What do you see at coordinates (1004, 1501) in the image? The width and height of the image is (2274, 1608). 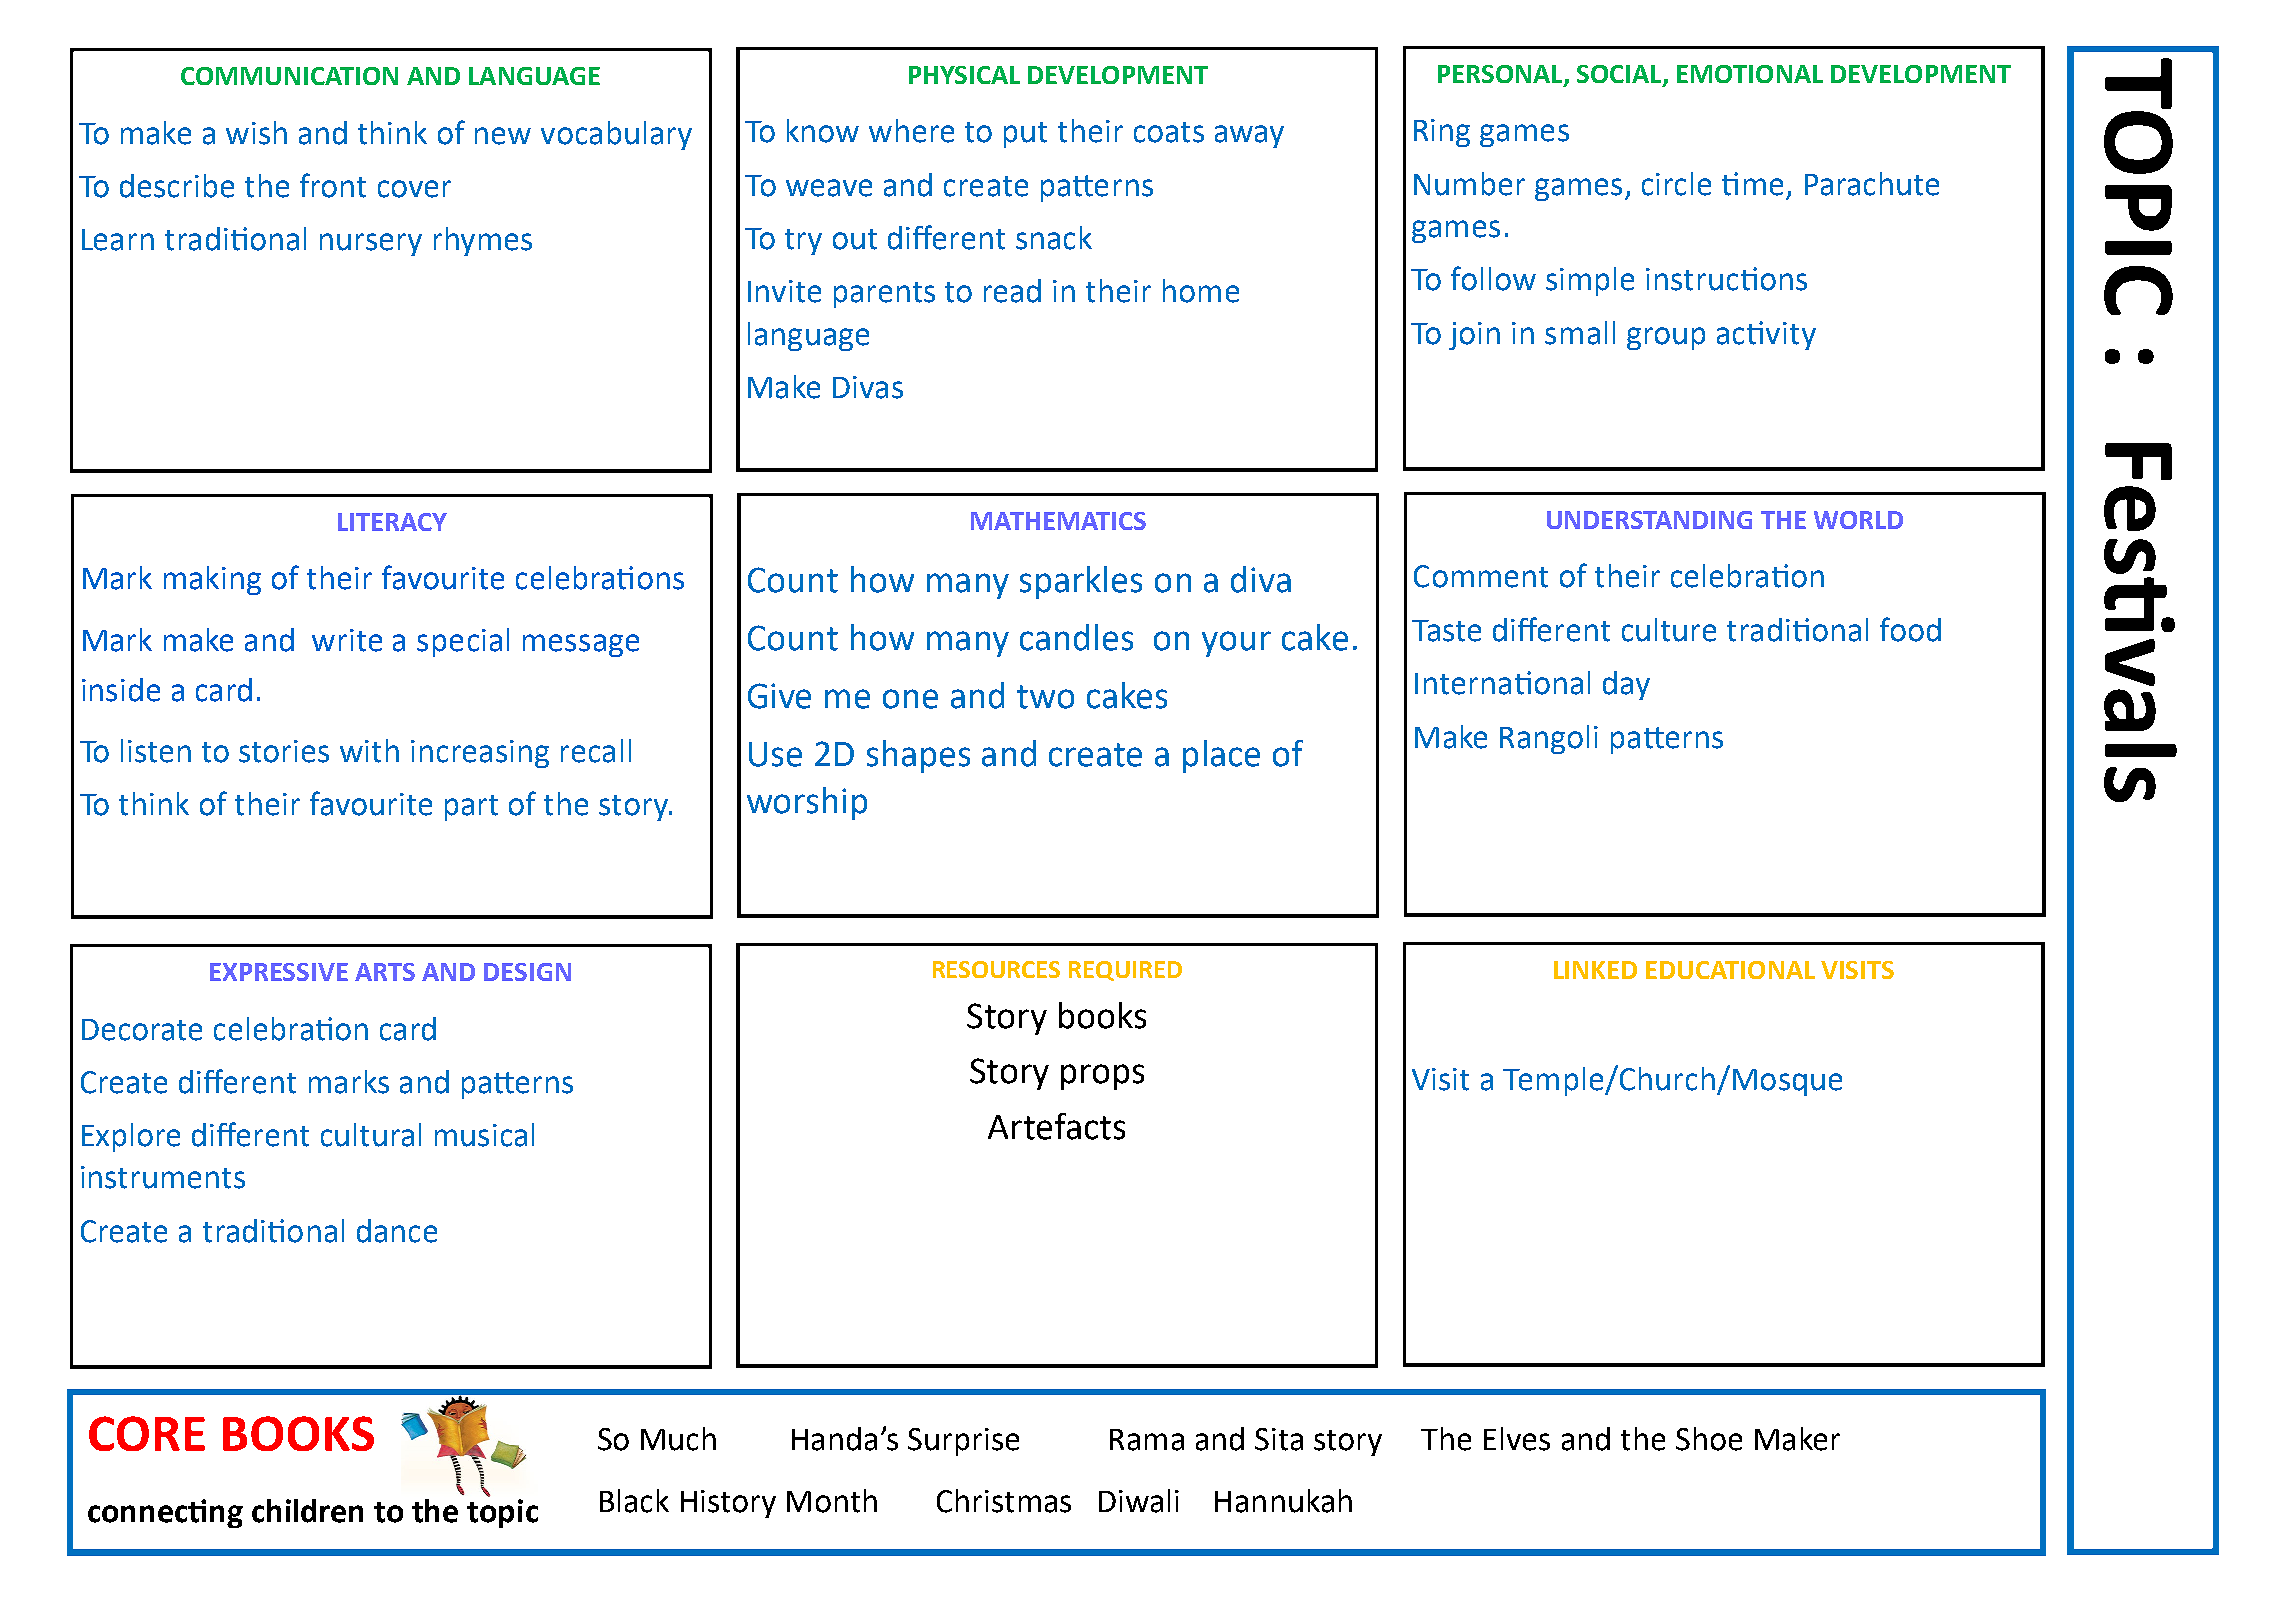 I see `Christmas` at bounding box center [1004, 1501].
